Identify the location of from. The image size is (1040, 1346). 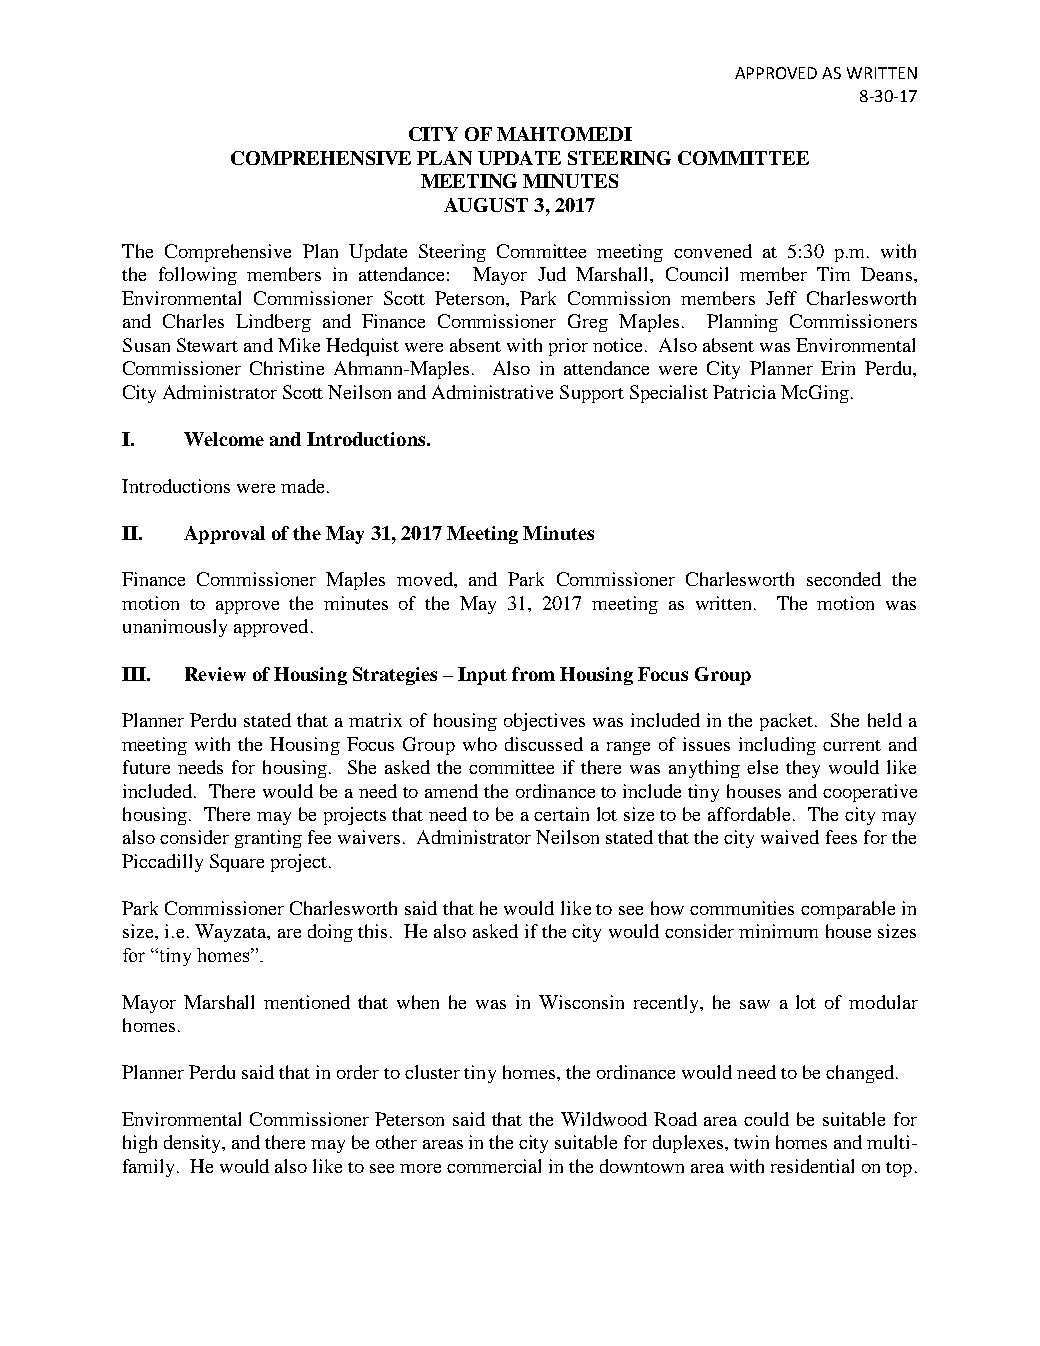
(533, 674).
